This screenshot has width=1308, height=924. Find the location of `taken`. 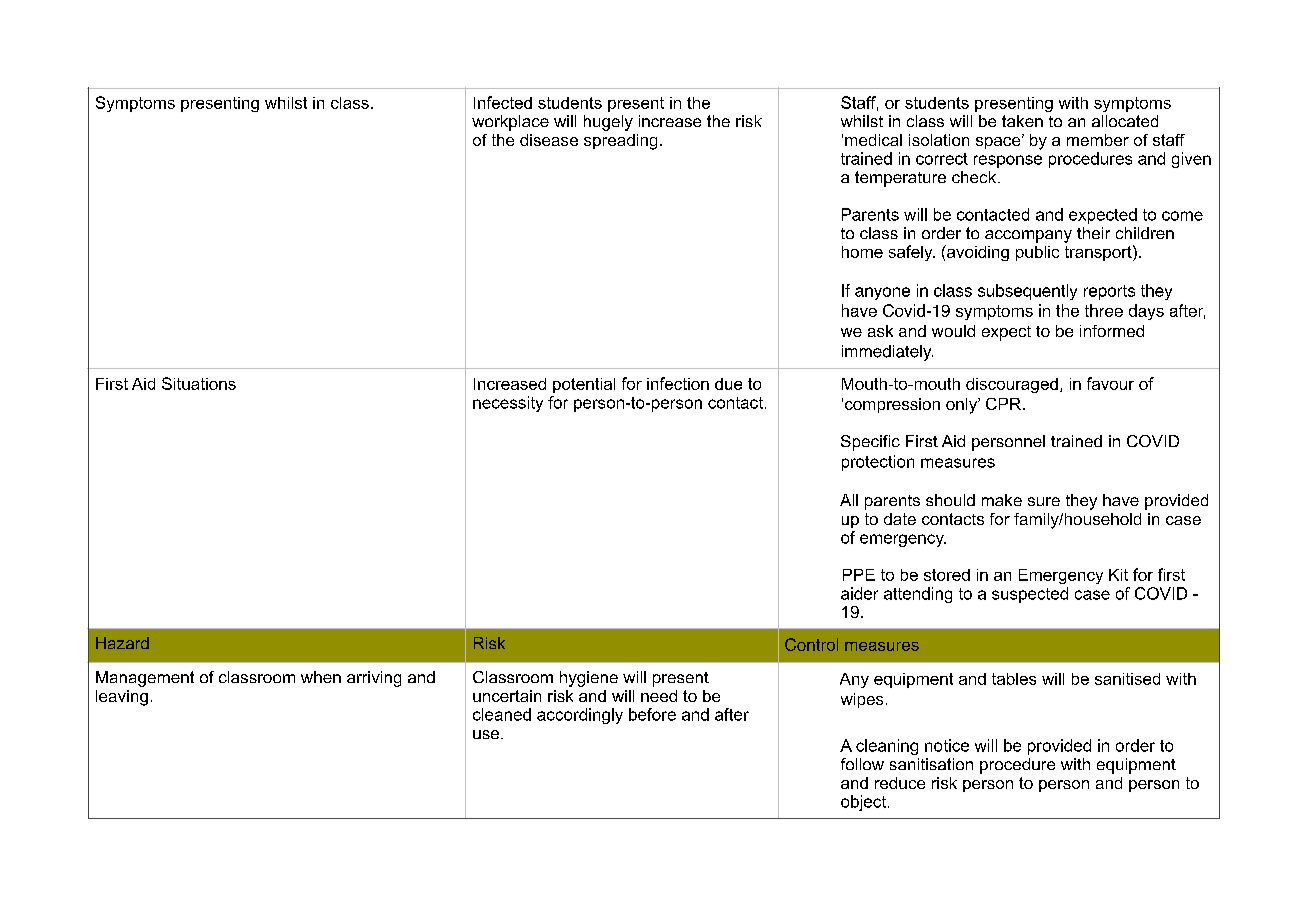

taken is located at coordinates (1022, 121).
